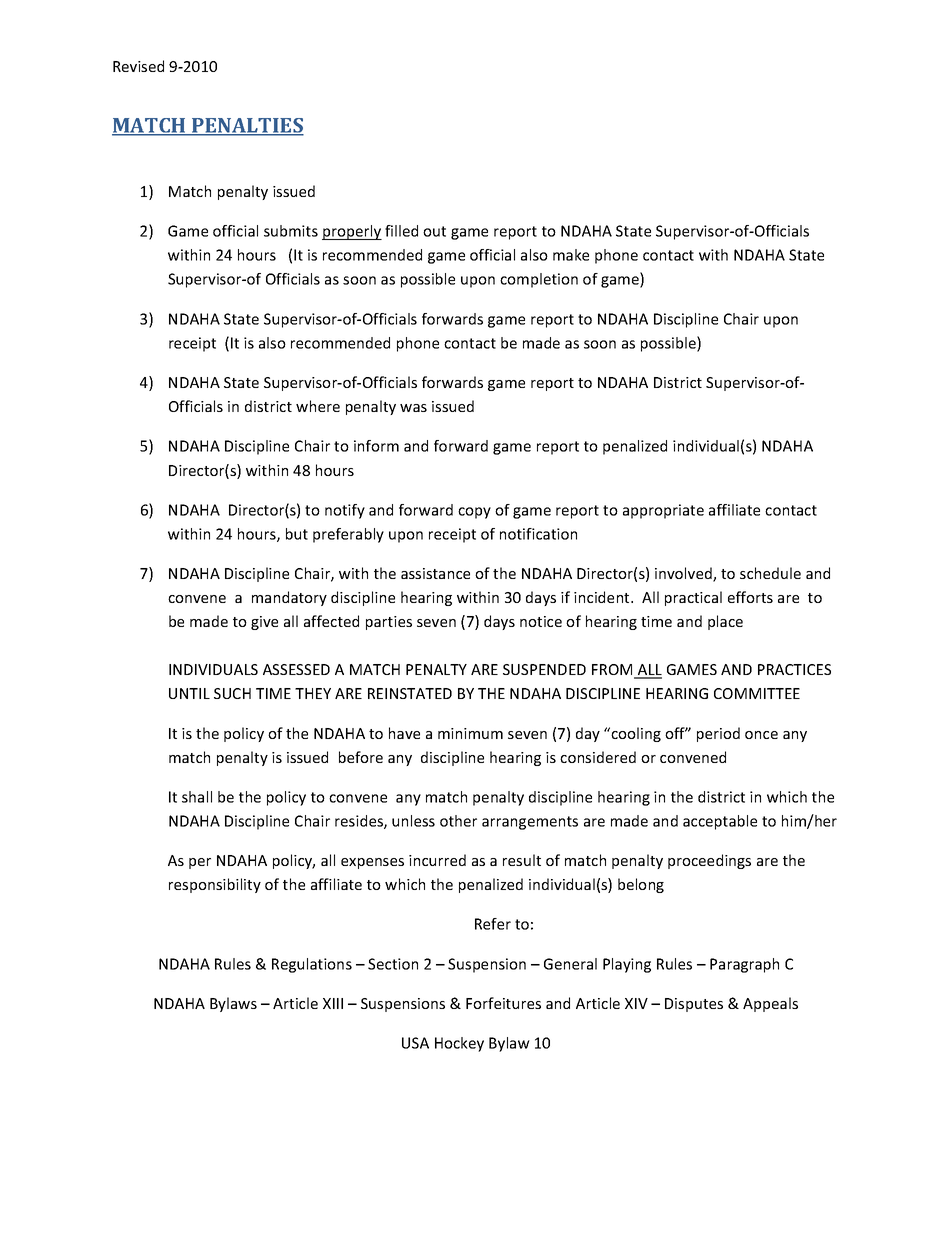 The height and width of the screenshot is (1233, 952). I want to click on Regulations, so click(312, 965).
